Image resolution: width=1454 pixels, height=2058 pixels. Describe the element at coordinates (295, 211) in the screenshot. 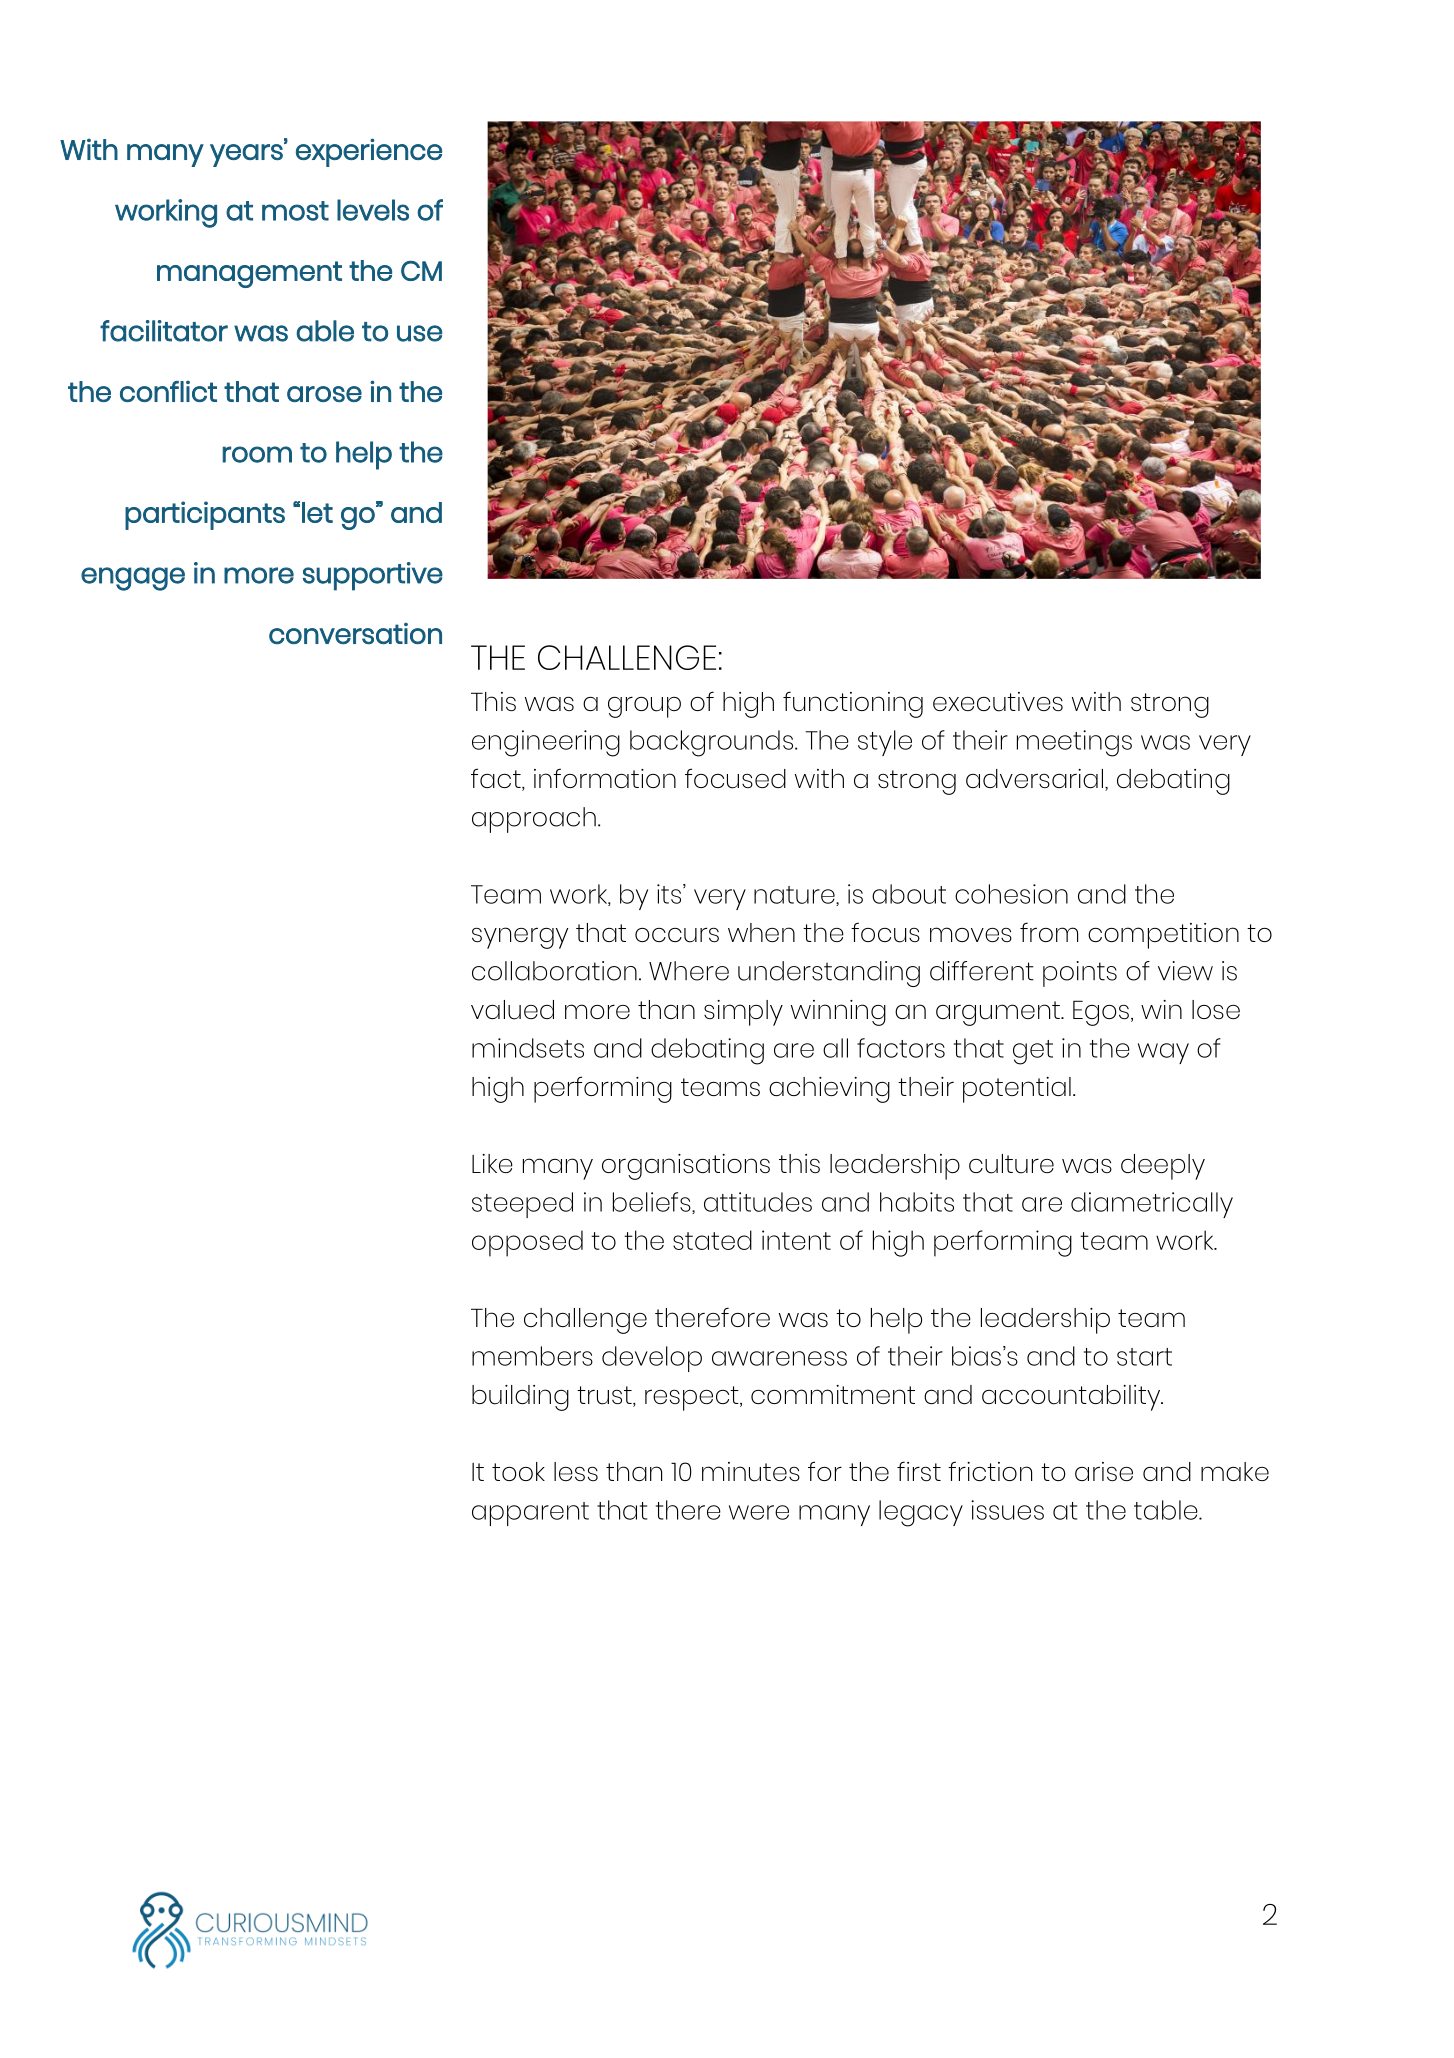

I see `most` at that location.
